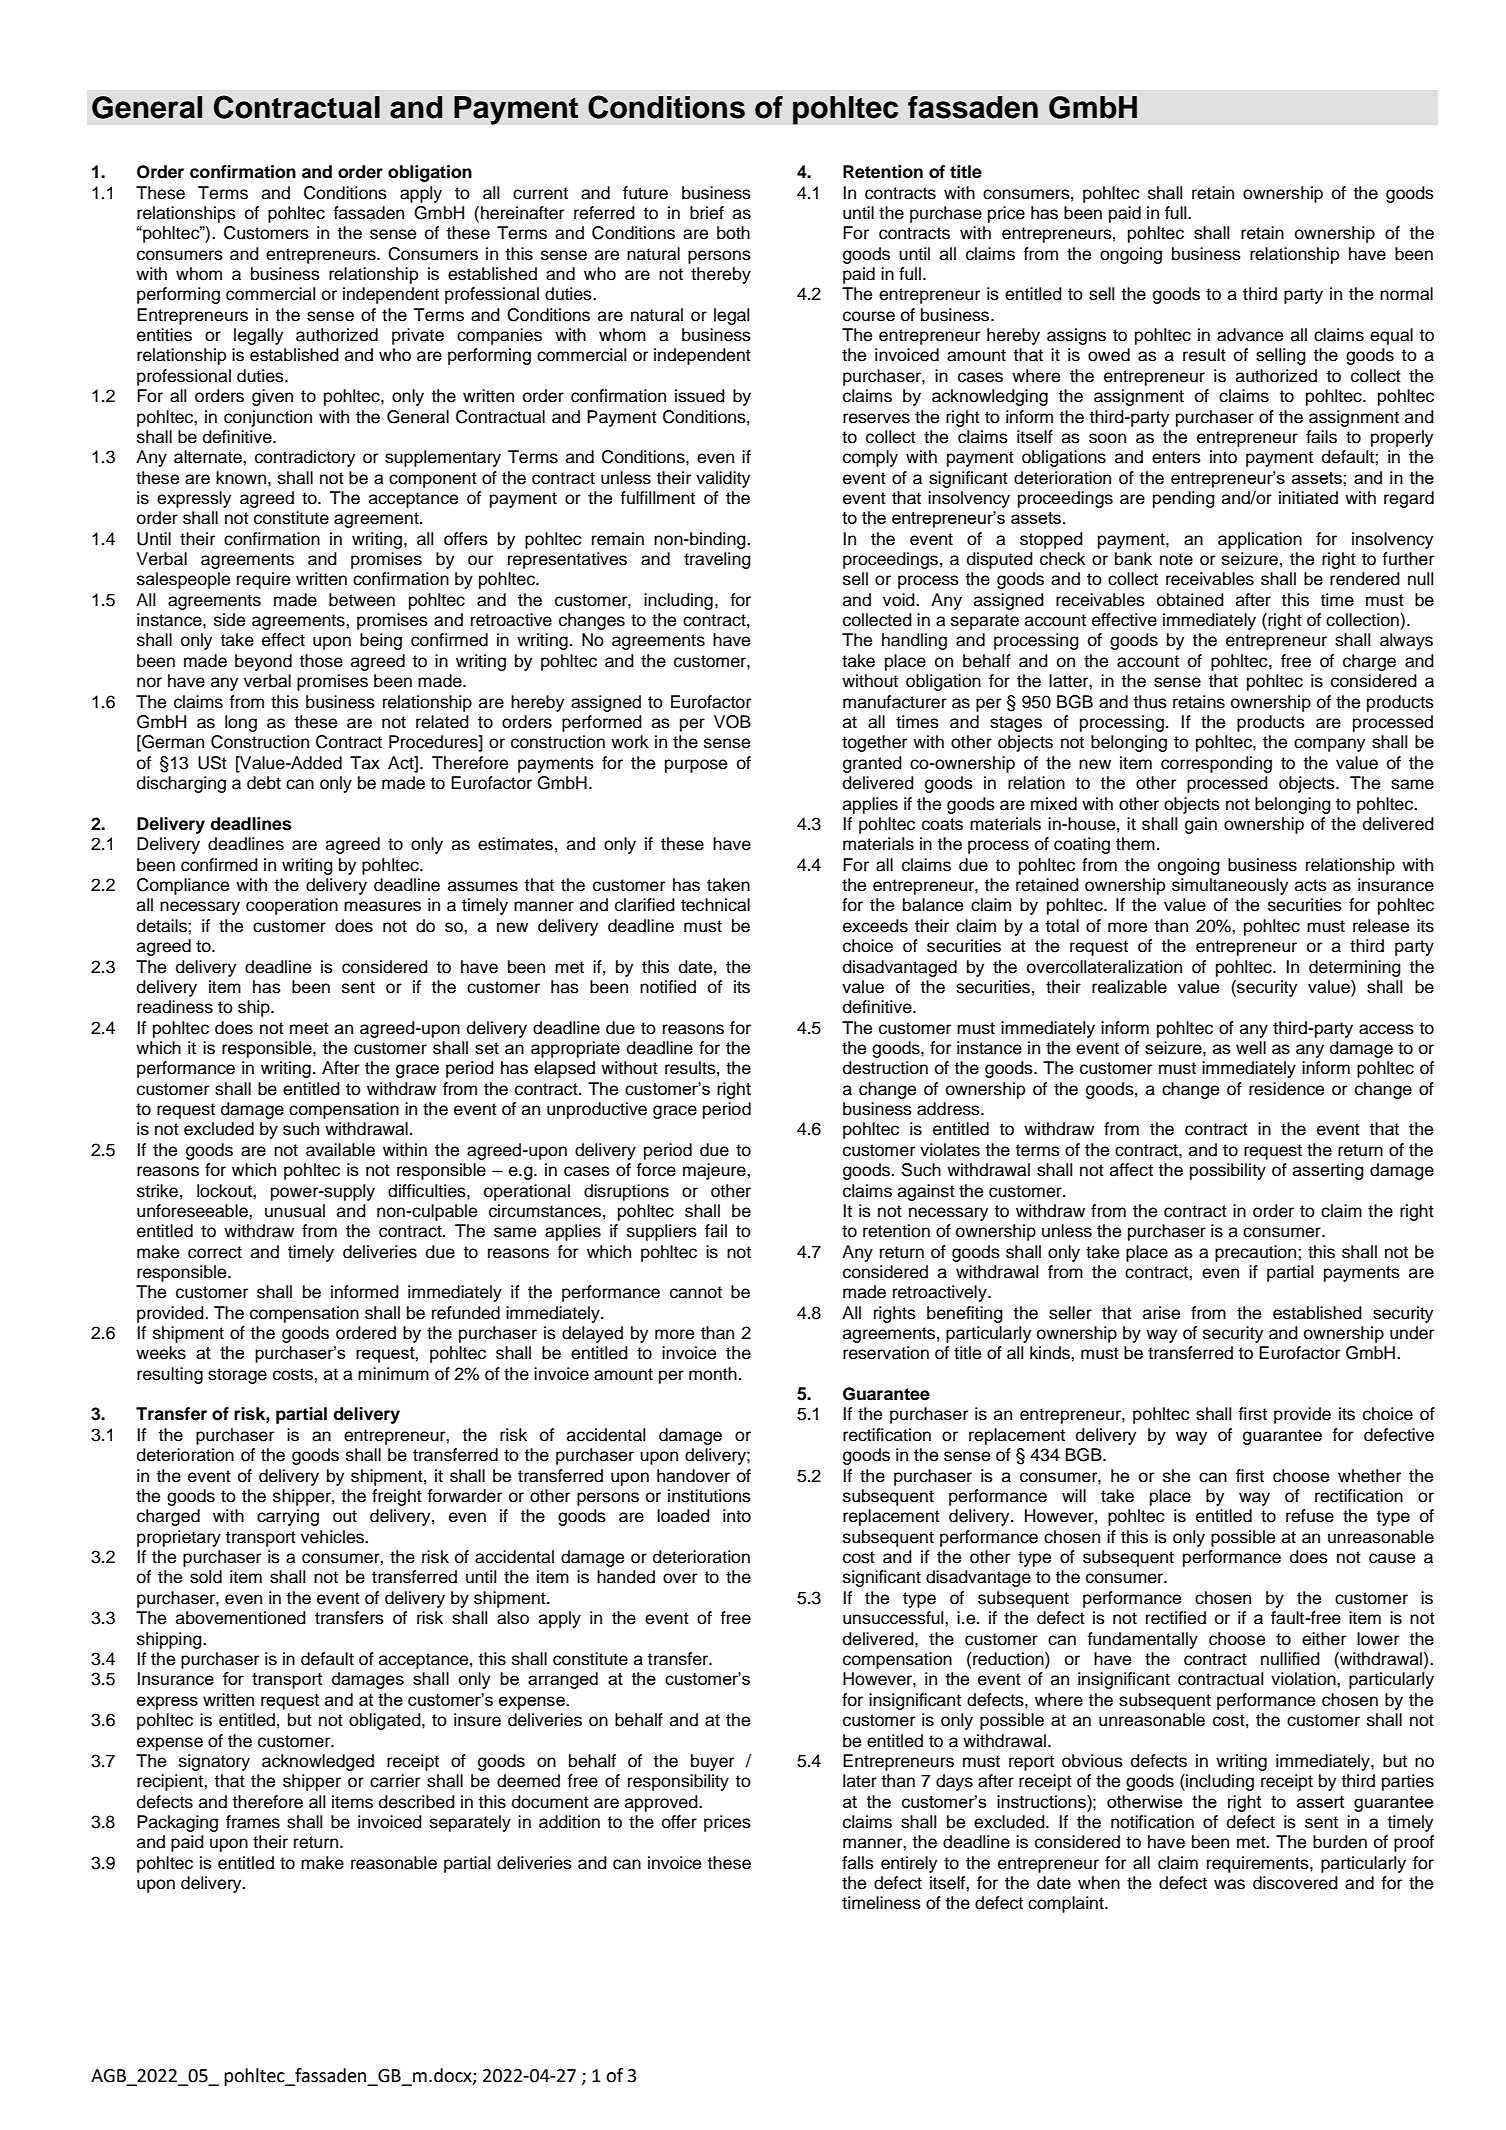 The height and width of the screenshot is (2130, 1506). What do you see at coordinates (295, 1211) in the screenshot?
I see `unusual` at bounding box center [295, 1211].
